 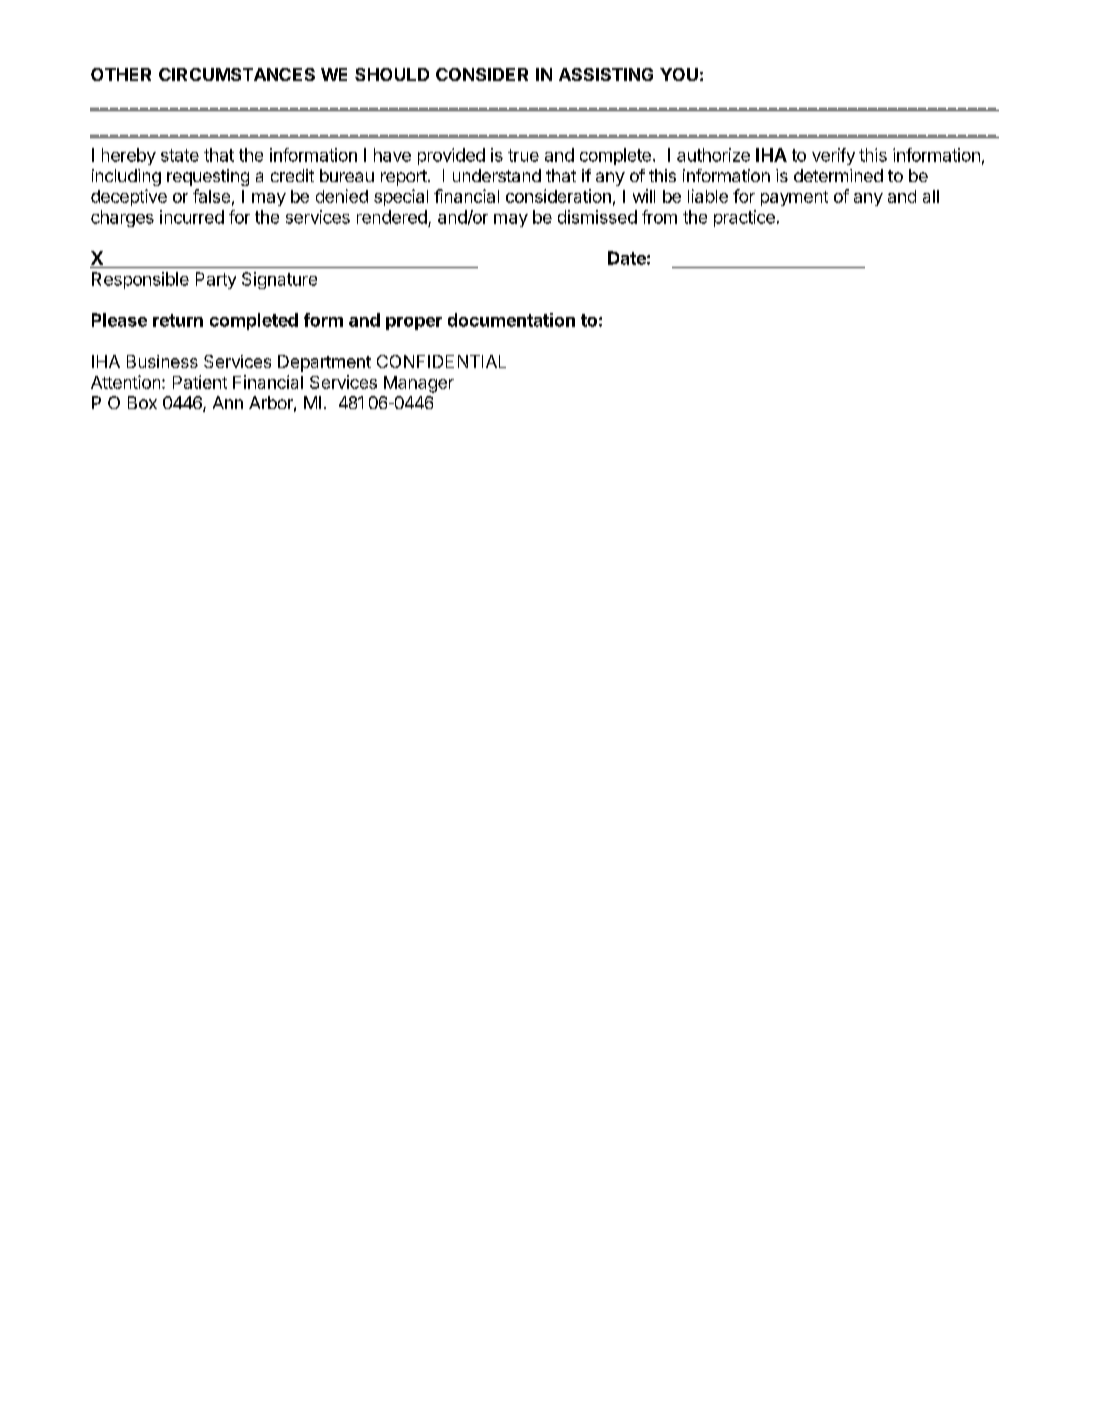 I want to click on Party, so click(x=216, y=280).
